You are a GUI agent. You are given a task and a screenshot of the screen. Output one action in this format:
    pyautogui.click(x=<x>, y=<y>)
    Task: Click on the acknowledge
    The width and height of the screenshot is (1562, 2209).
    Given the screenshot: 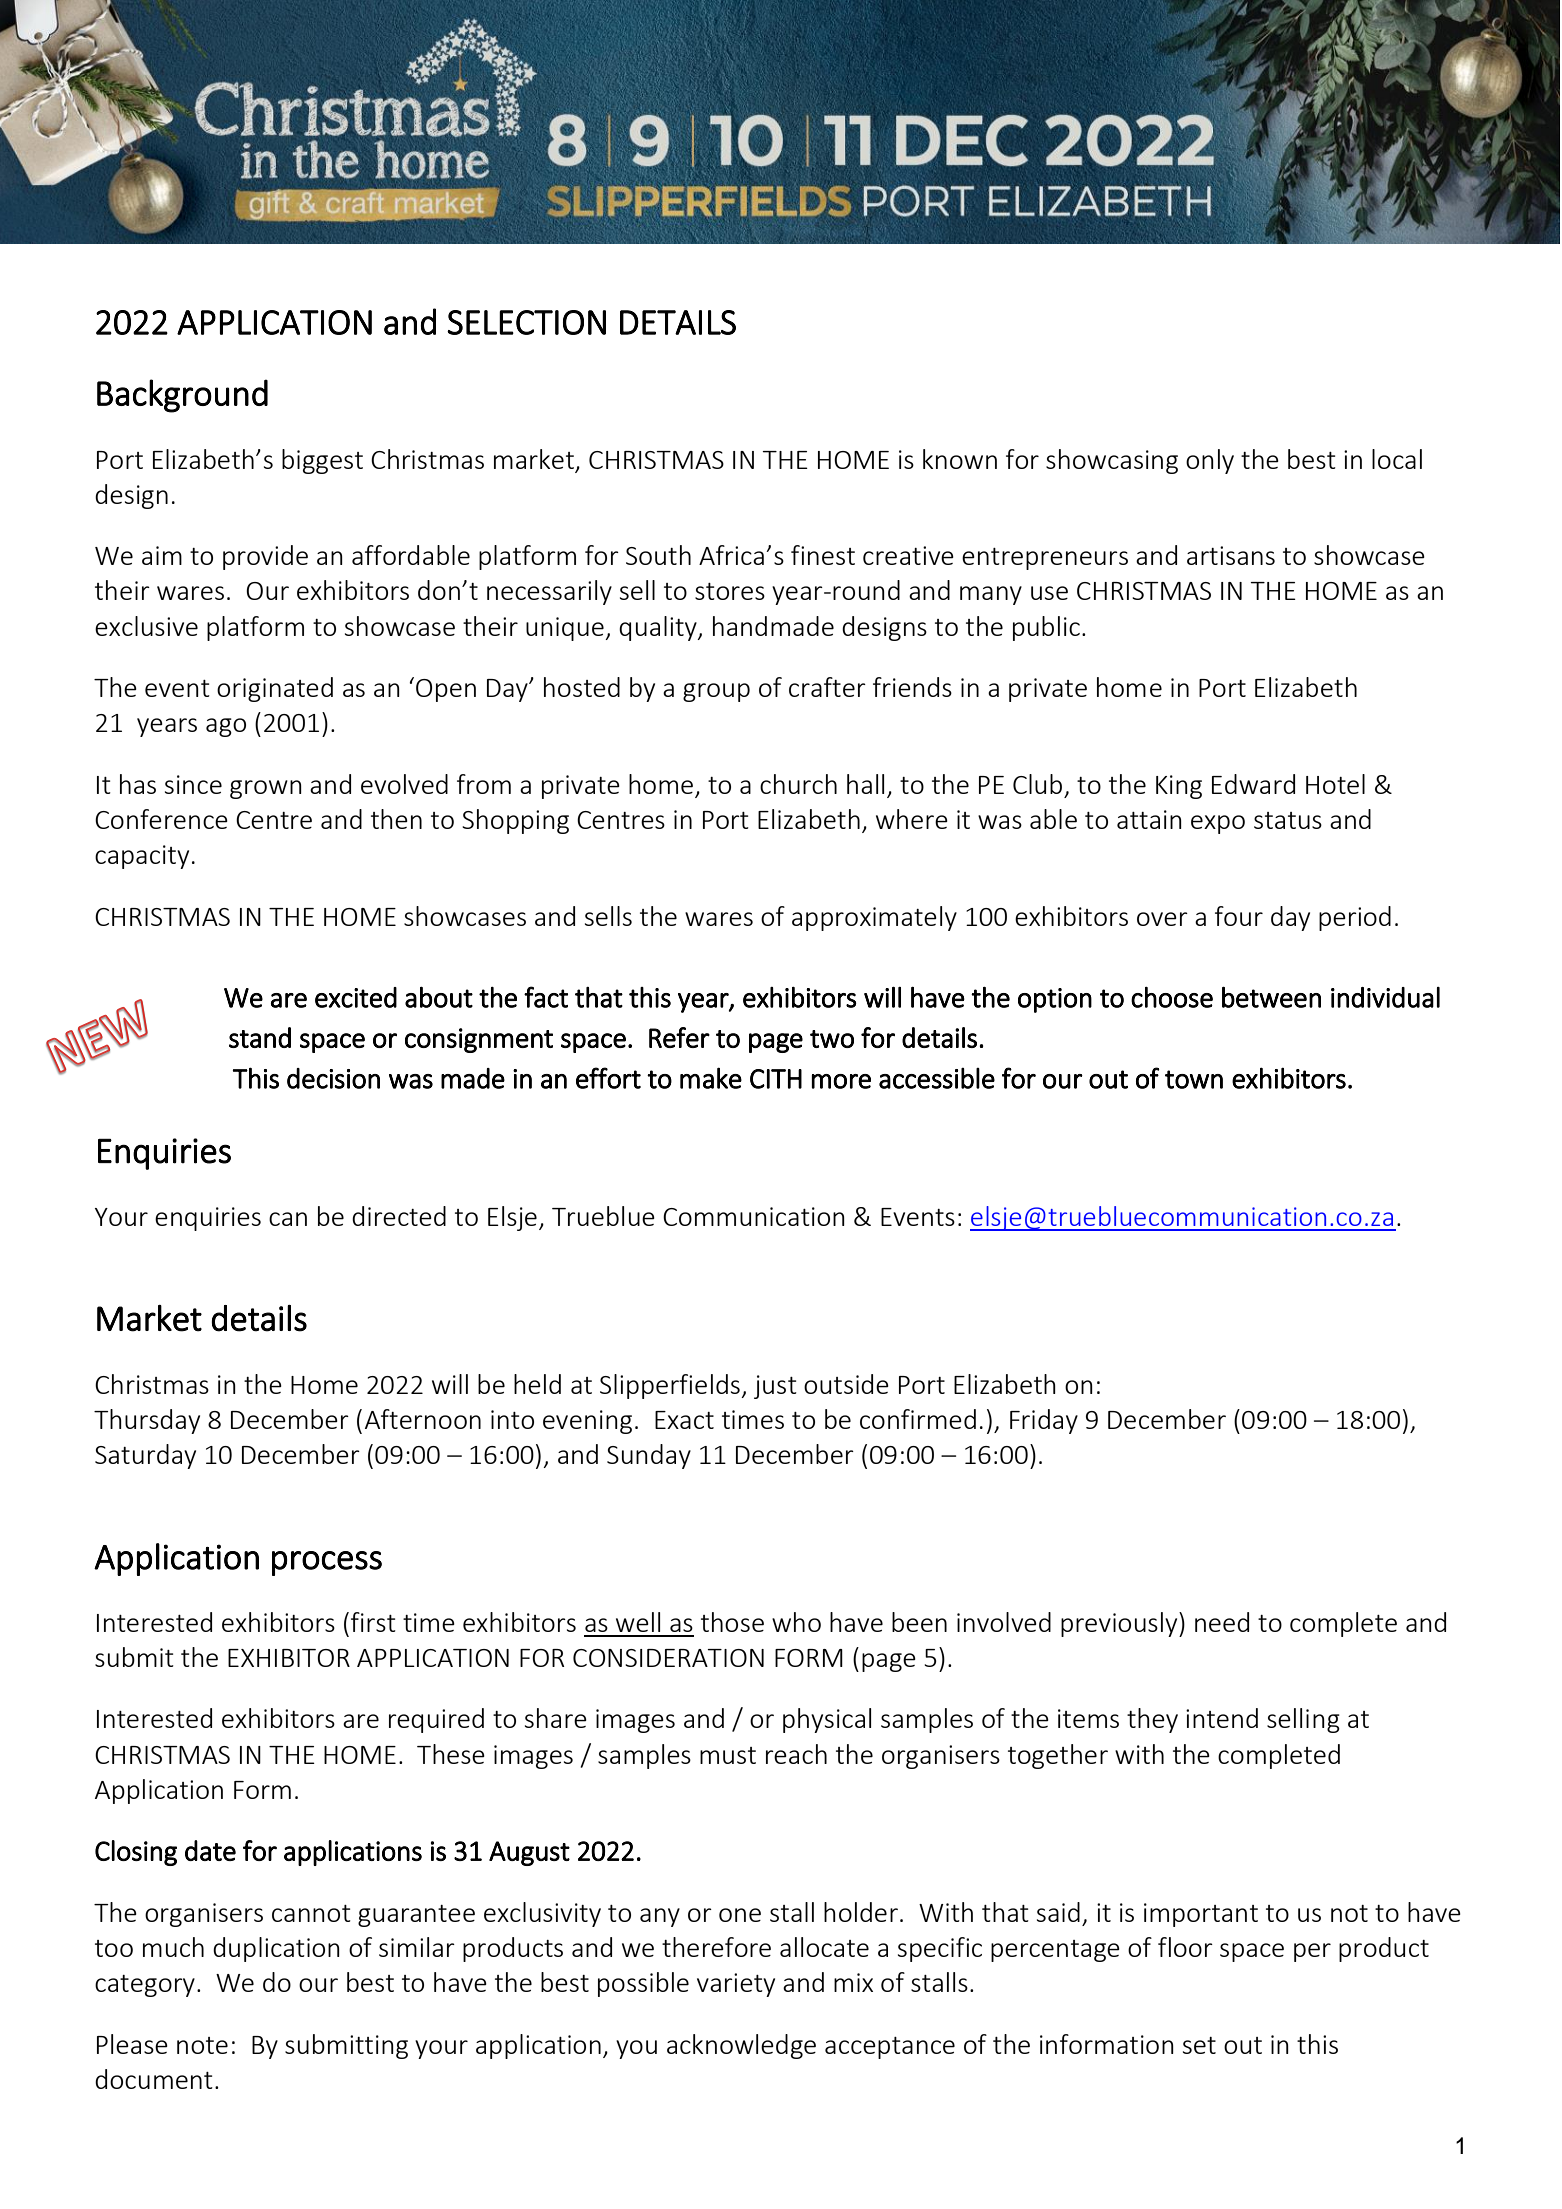 What is the action you would take?
    pyautogui.click(x=741, y=2046)
